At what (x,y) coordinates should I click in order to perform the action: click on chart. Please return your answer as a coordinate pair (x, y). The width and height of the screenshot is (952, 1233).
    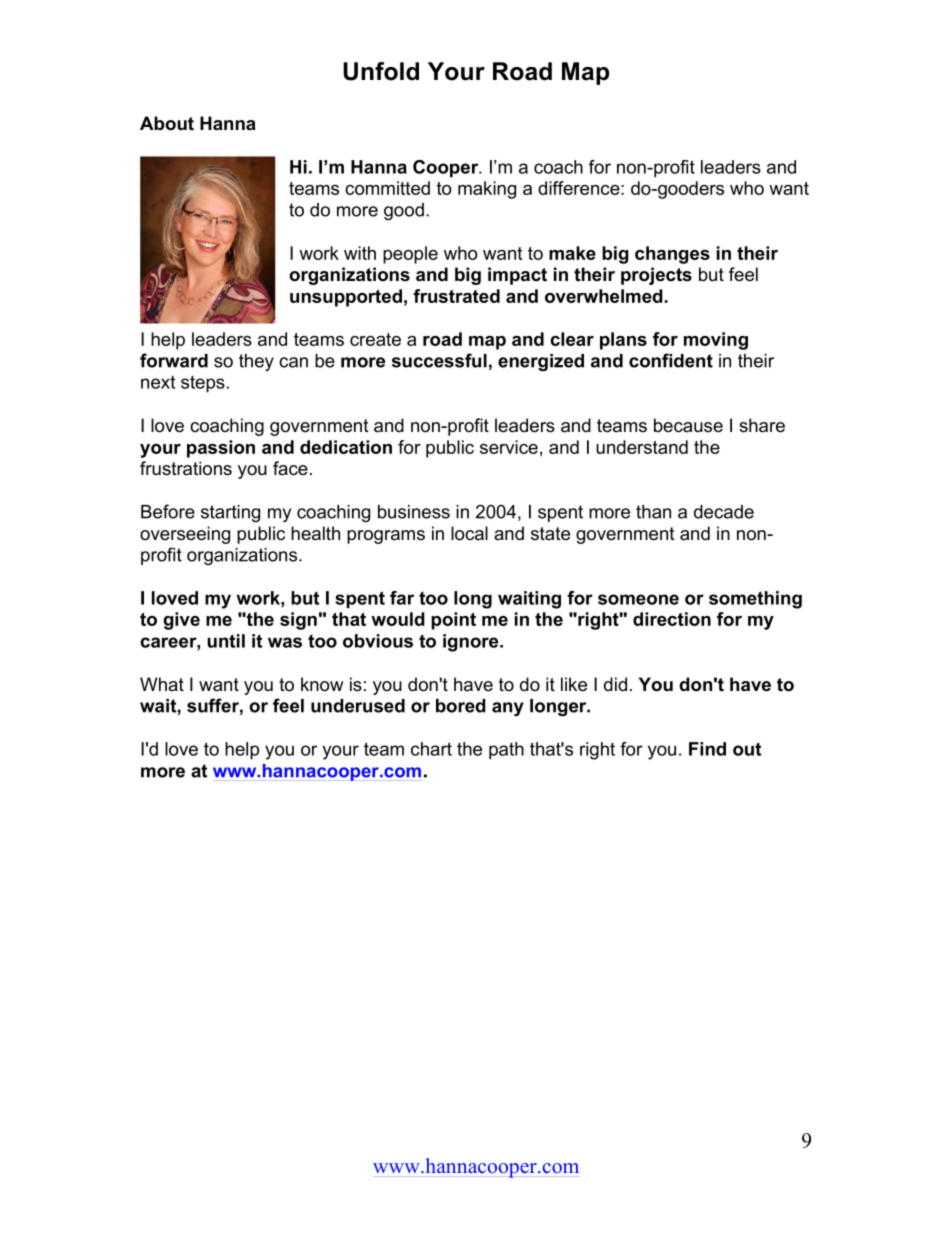
    Looking at the image, I should click on (431, 749).
